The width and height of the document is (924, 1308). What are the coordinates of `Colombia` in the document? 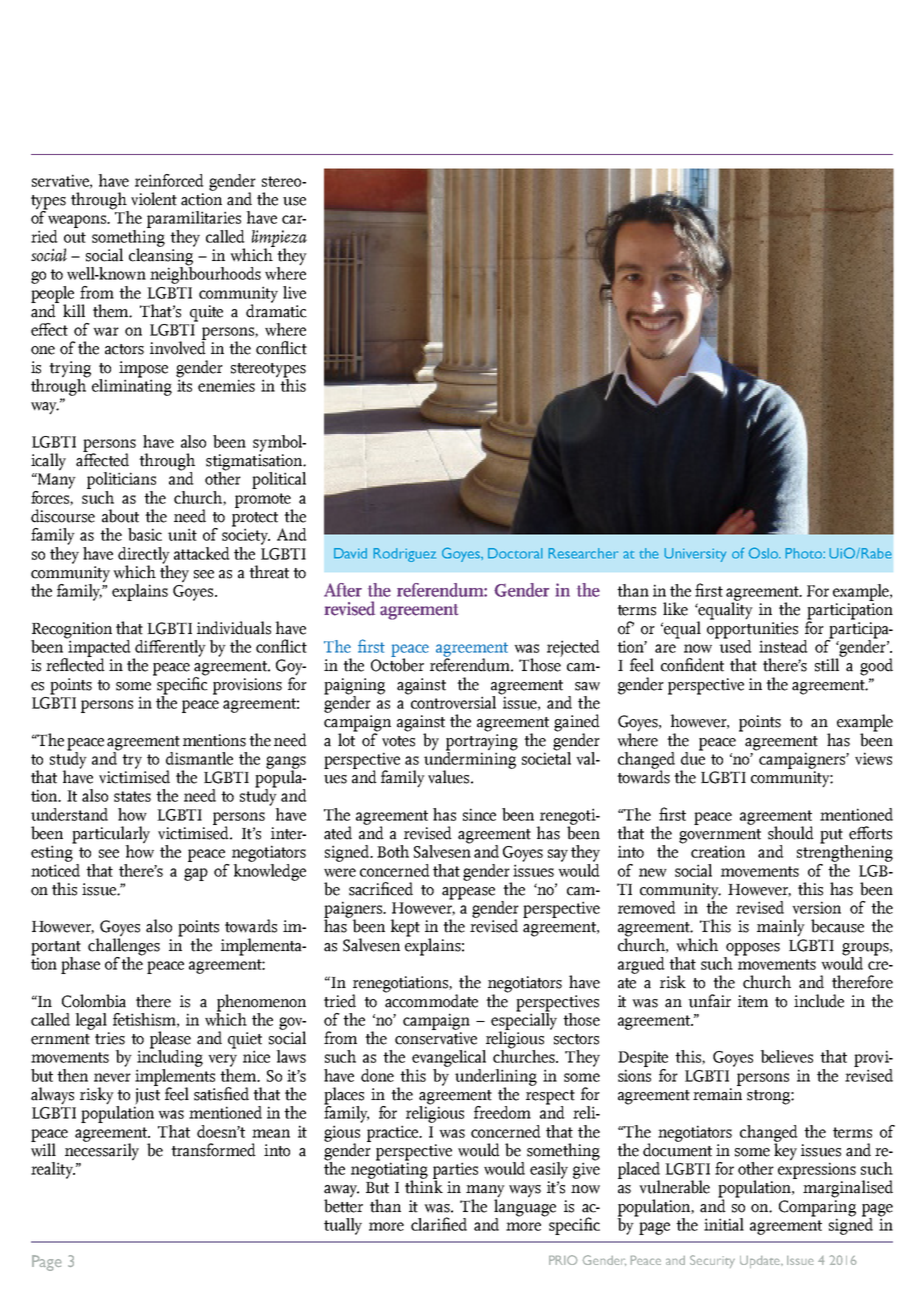 It's located at (94, 1001).
